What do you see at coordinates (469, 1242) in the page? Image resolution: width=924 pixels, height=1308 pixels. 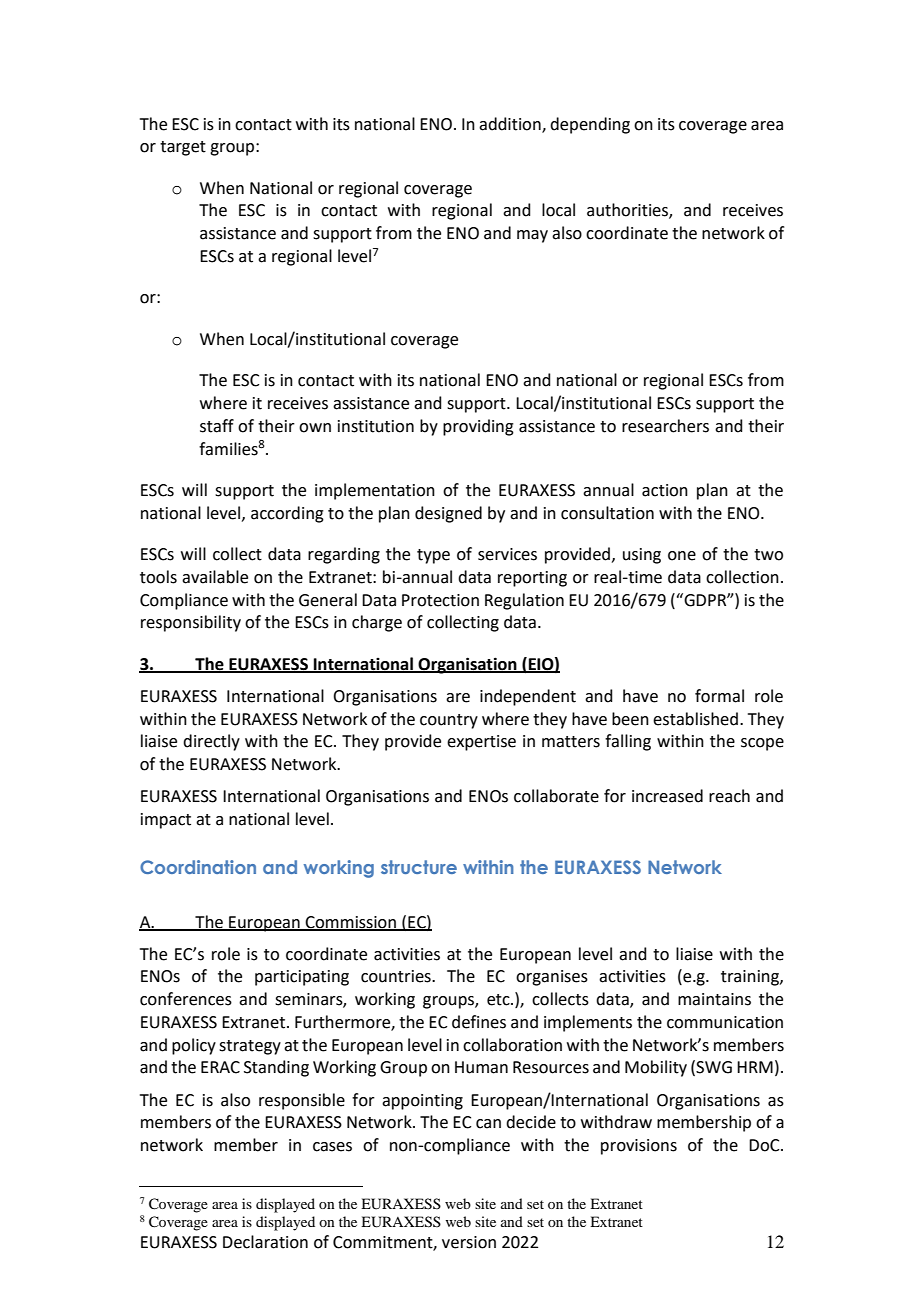 I see `version` at bounding box center [469, 1242].
